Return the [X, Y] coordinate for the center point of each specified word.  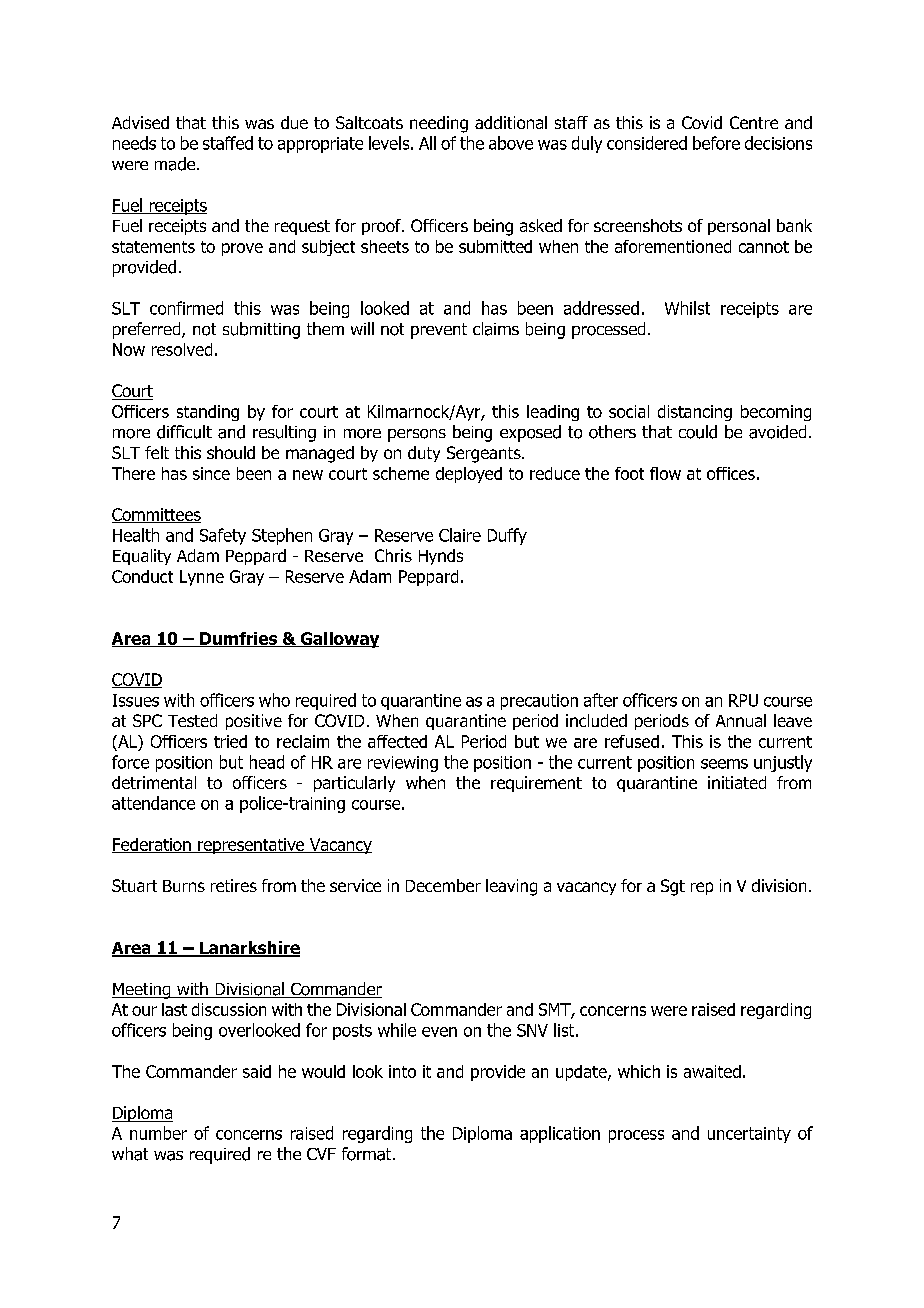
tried [230, 741]
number [158, 1133]
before [716, 143]
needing [439, 124]
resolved [182, 349]
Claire [460, 535]
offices [731, 473]
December [443, 885]
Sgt [673, 887]
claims [496, 329]
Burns [184, 886]
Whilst [687, 308]
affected [397, 741]
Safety [223, 536]
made [176, 164]
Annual [741, 720]
